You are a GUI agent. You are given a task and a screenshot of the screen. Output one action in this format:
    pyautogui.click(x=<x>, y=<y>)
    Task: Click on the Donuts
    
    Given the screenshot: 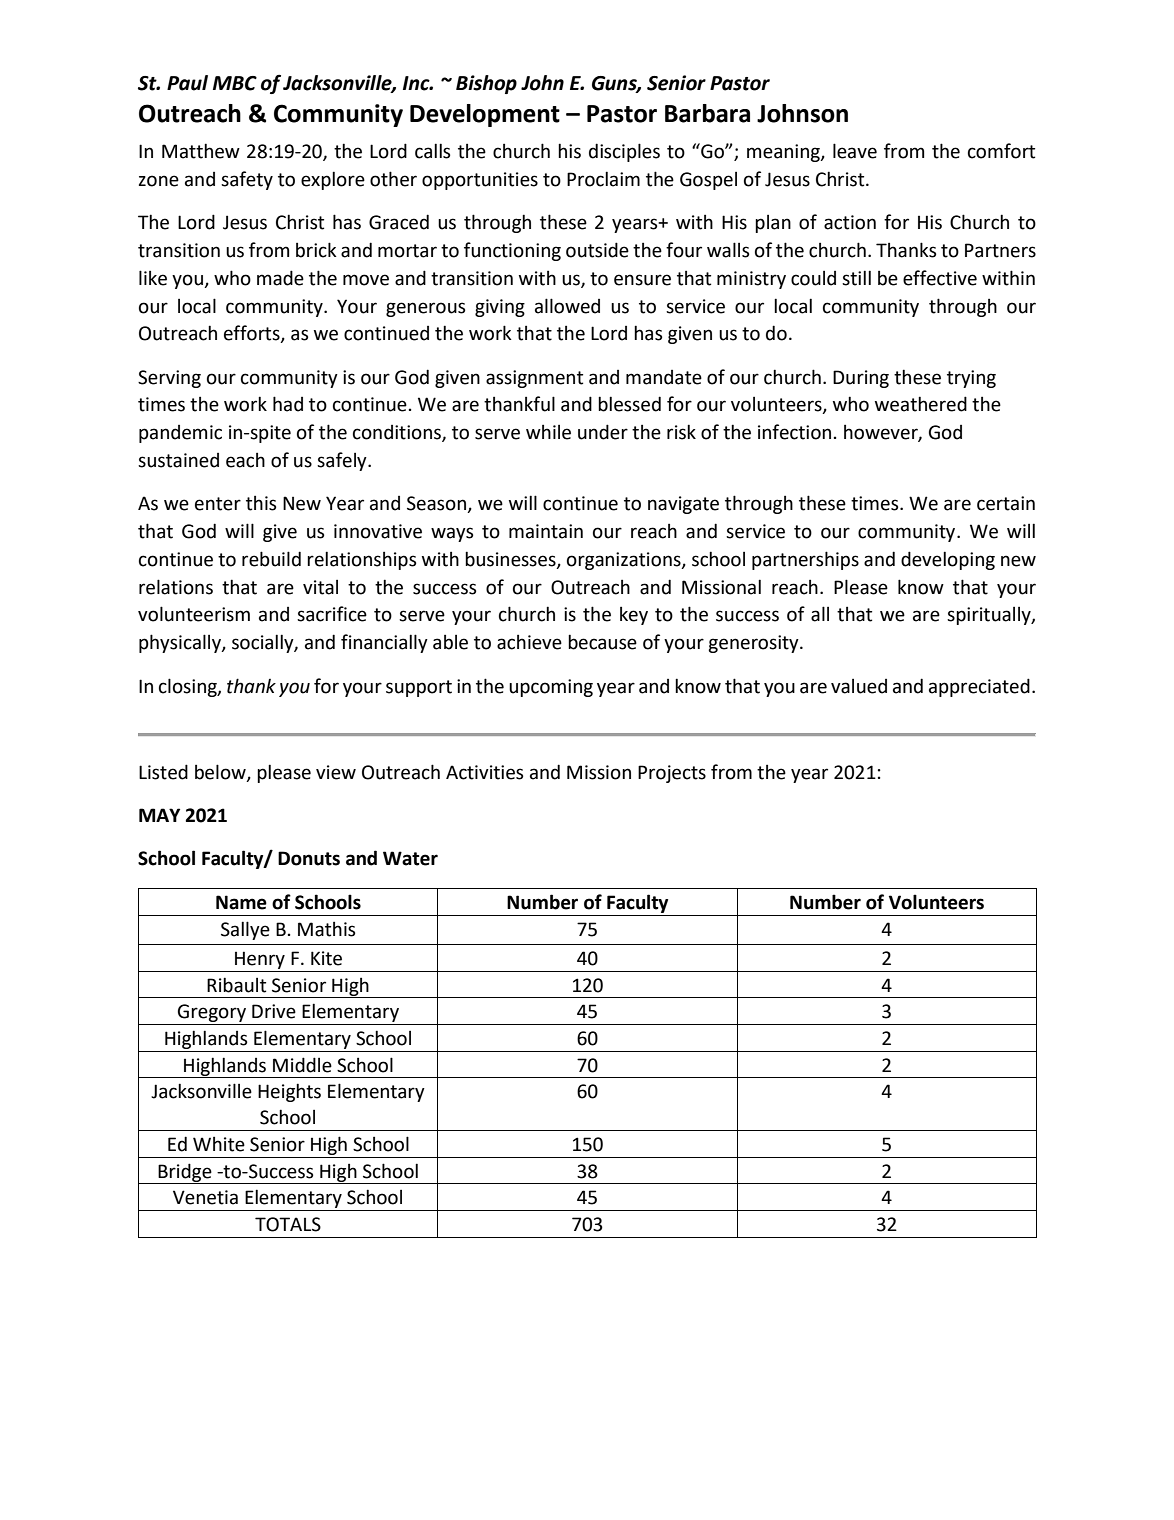 What is the action you would take?
    pyautogui.click(x=309, y=858)
